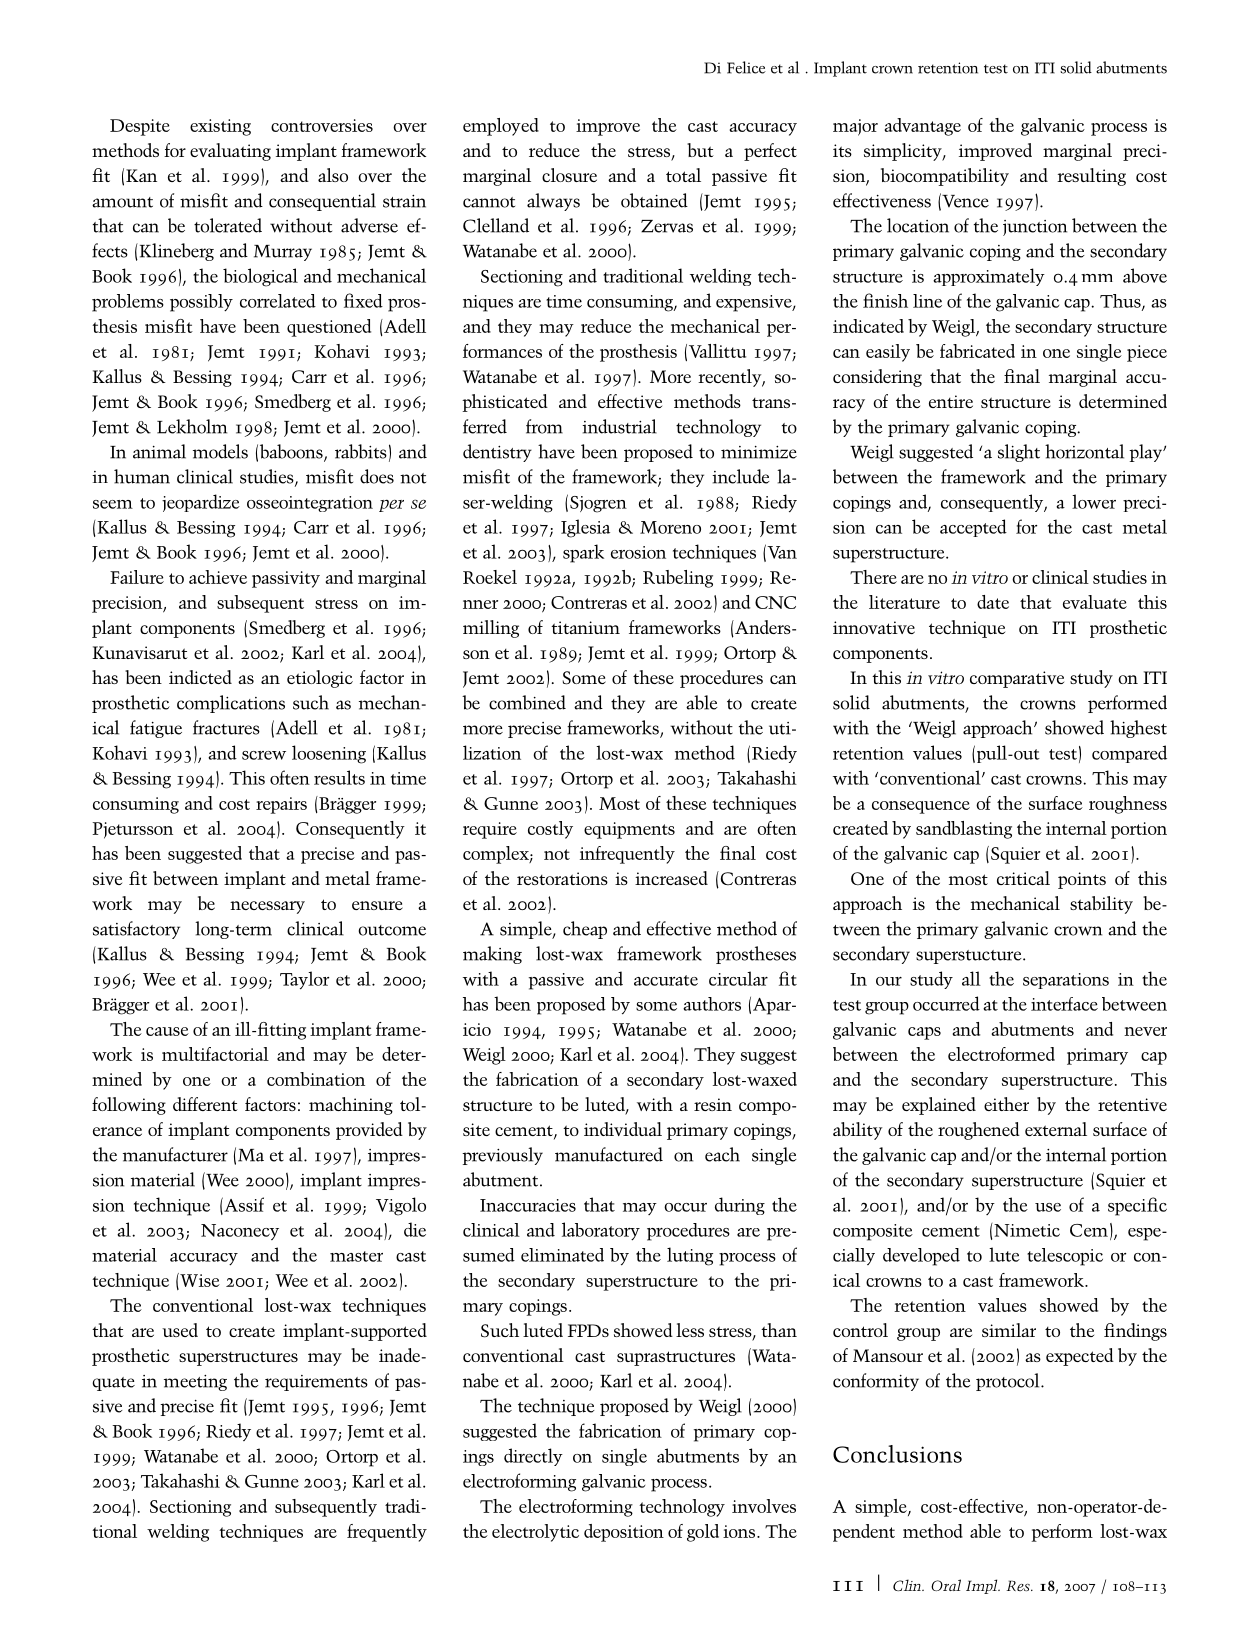 This document has width=1250, height=1643. Describe the element at coordinates (195, 1383) in the document. I see `meeting` at that location.
